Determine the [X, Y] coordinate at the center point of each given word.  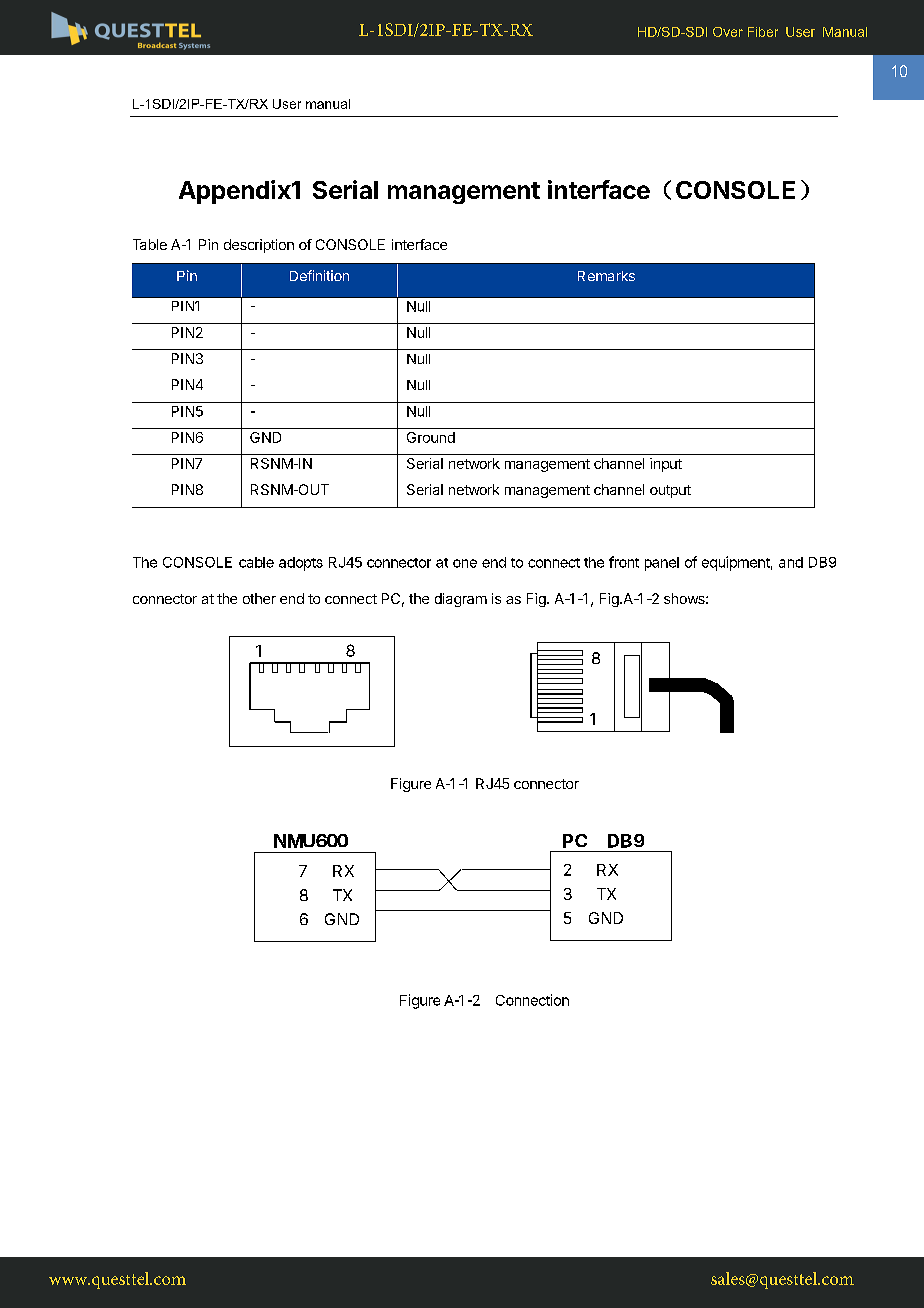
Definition [319, 275]
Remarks [606, 276]
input [666, 465]
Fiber [763, 32]
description [259, 246]
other [259, 598]
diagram [461, 600]
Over [728, 32]
